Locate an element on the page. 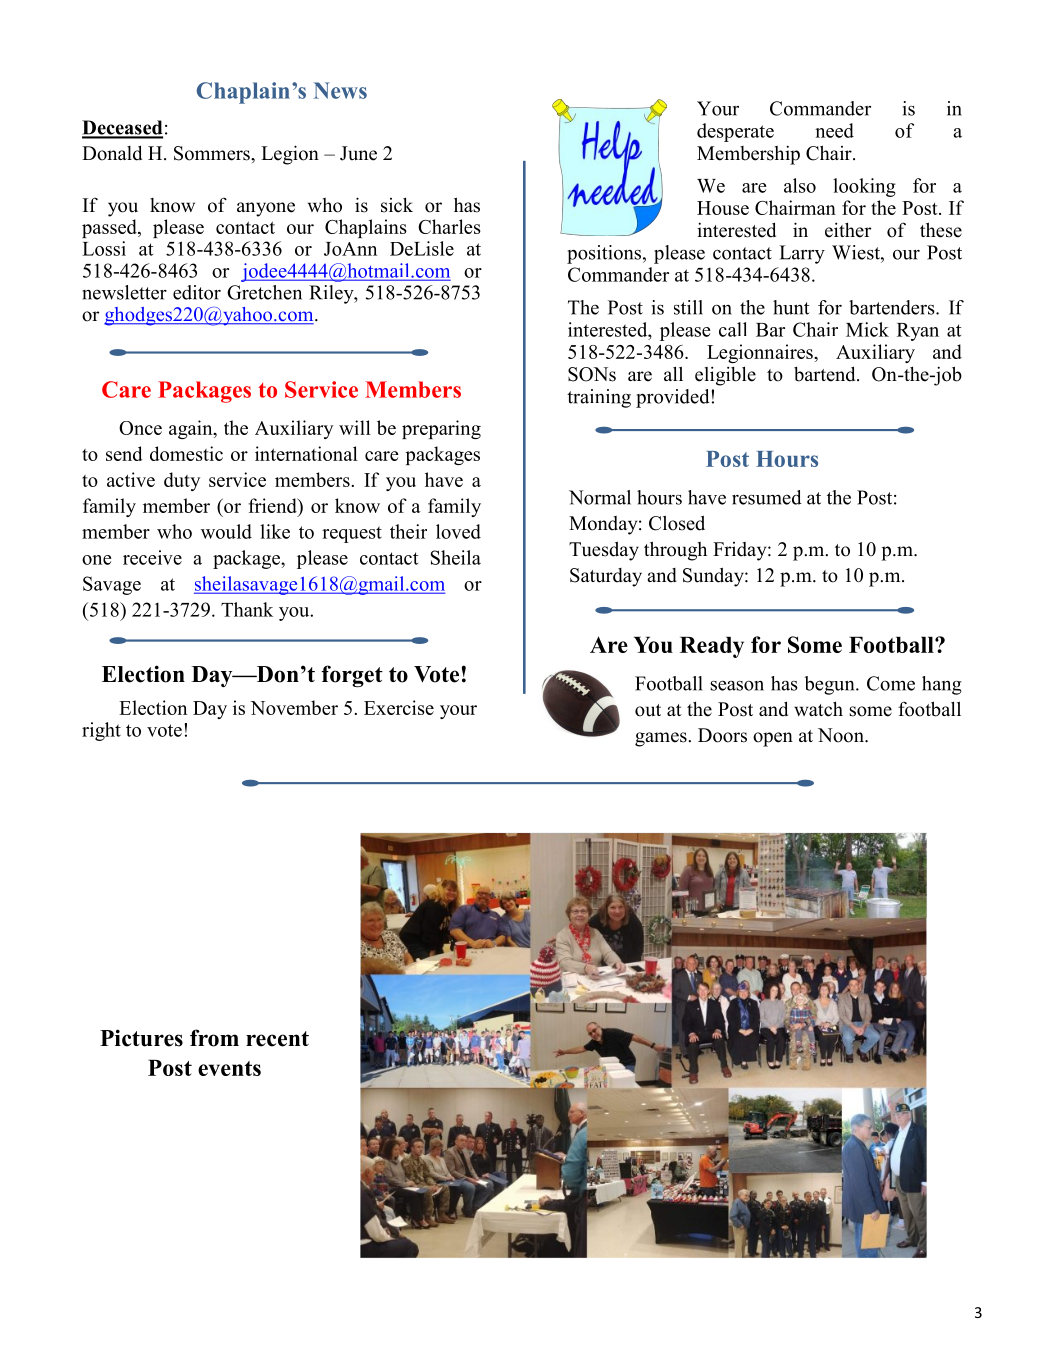  Thank is located at coordinates (247, 609).
